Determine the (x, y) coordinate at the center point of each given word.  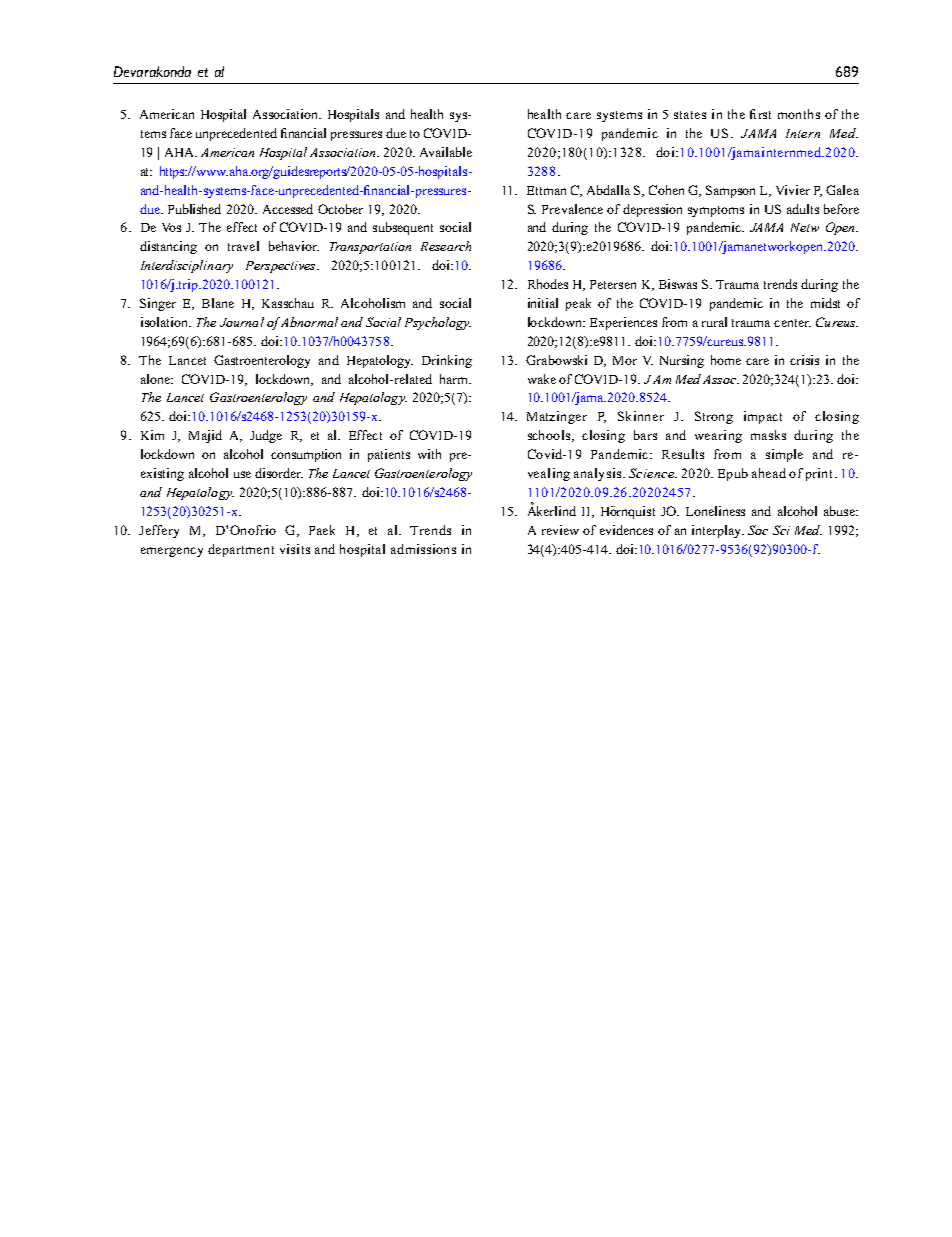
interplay (718, 531)
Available (446, 152)
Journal (242, 322)
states (690, 115)
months (799, 114)
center (792, 323)
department (241, 550)
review (560, 530)
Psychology (438, 323)
